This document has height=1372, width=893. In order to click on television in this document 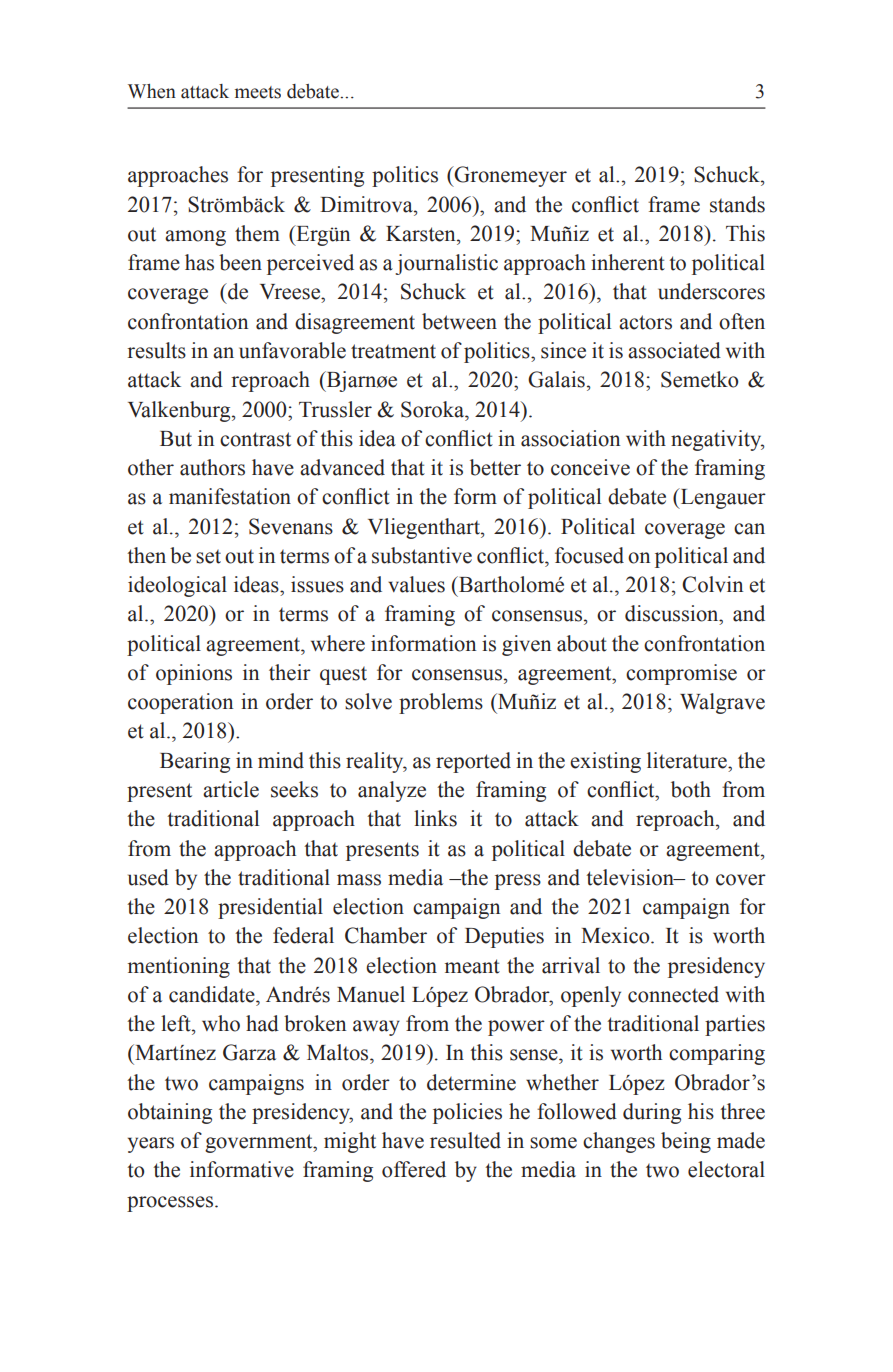, I will do `click(631, 877)`.
